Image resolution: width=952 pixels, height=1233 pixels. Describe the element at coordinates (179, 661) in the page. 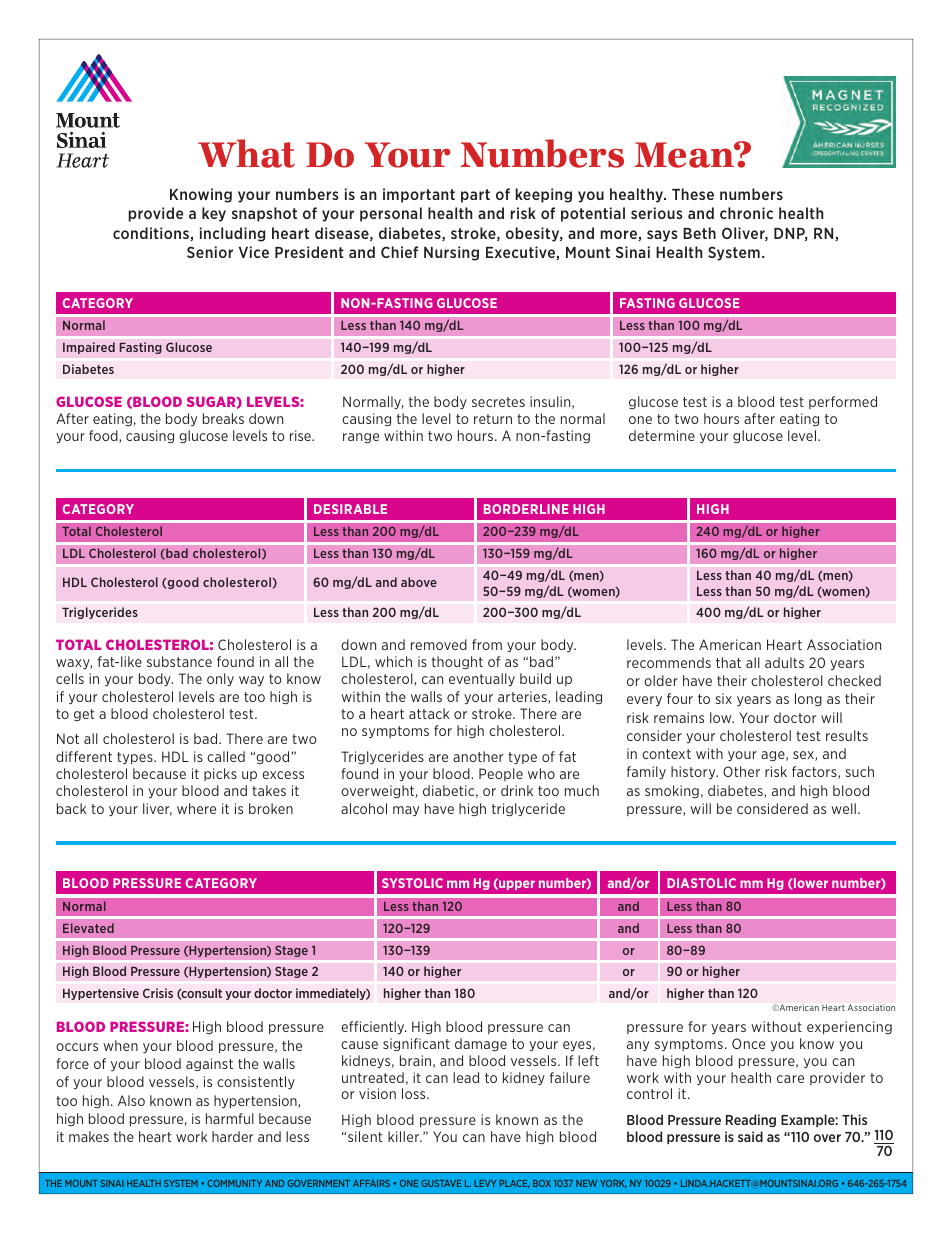

I see `substance` at that location.
